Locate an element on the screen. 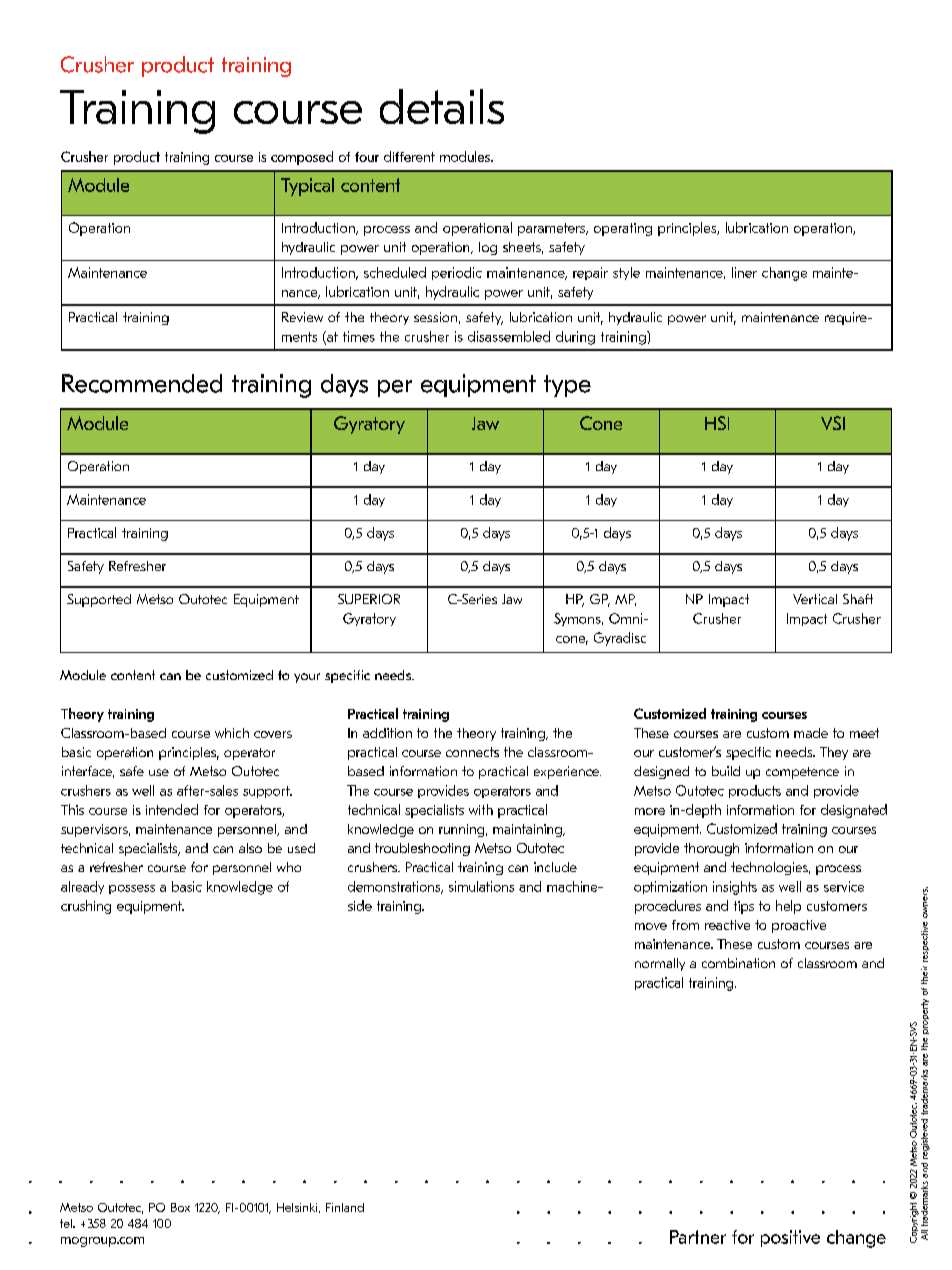  Recommended is located at coordinates (142, 383).
